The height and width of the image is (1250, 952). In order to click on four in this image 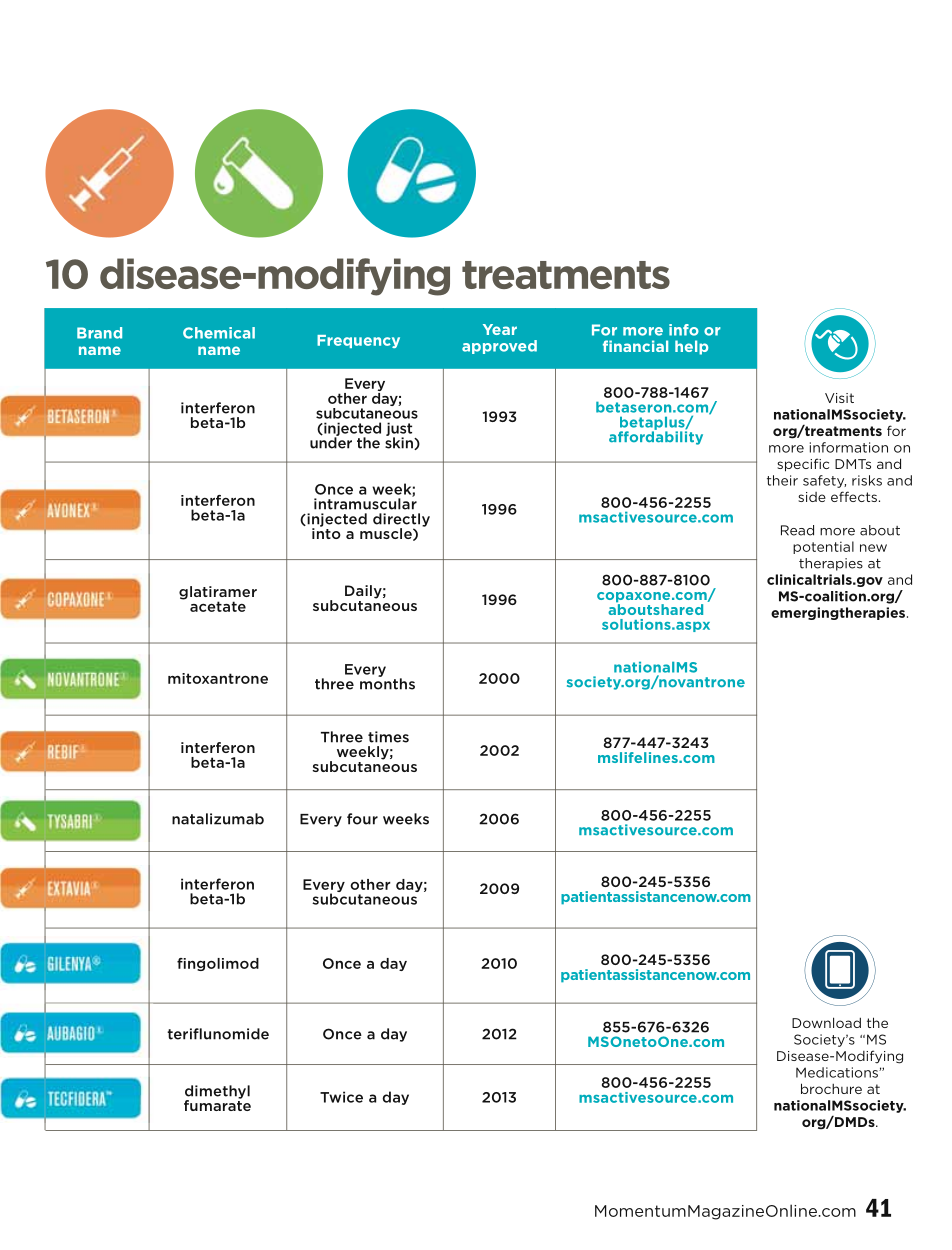, I will do `click(362, 819)`.
